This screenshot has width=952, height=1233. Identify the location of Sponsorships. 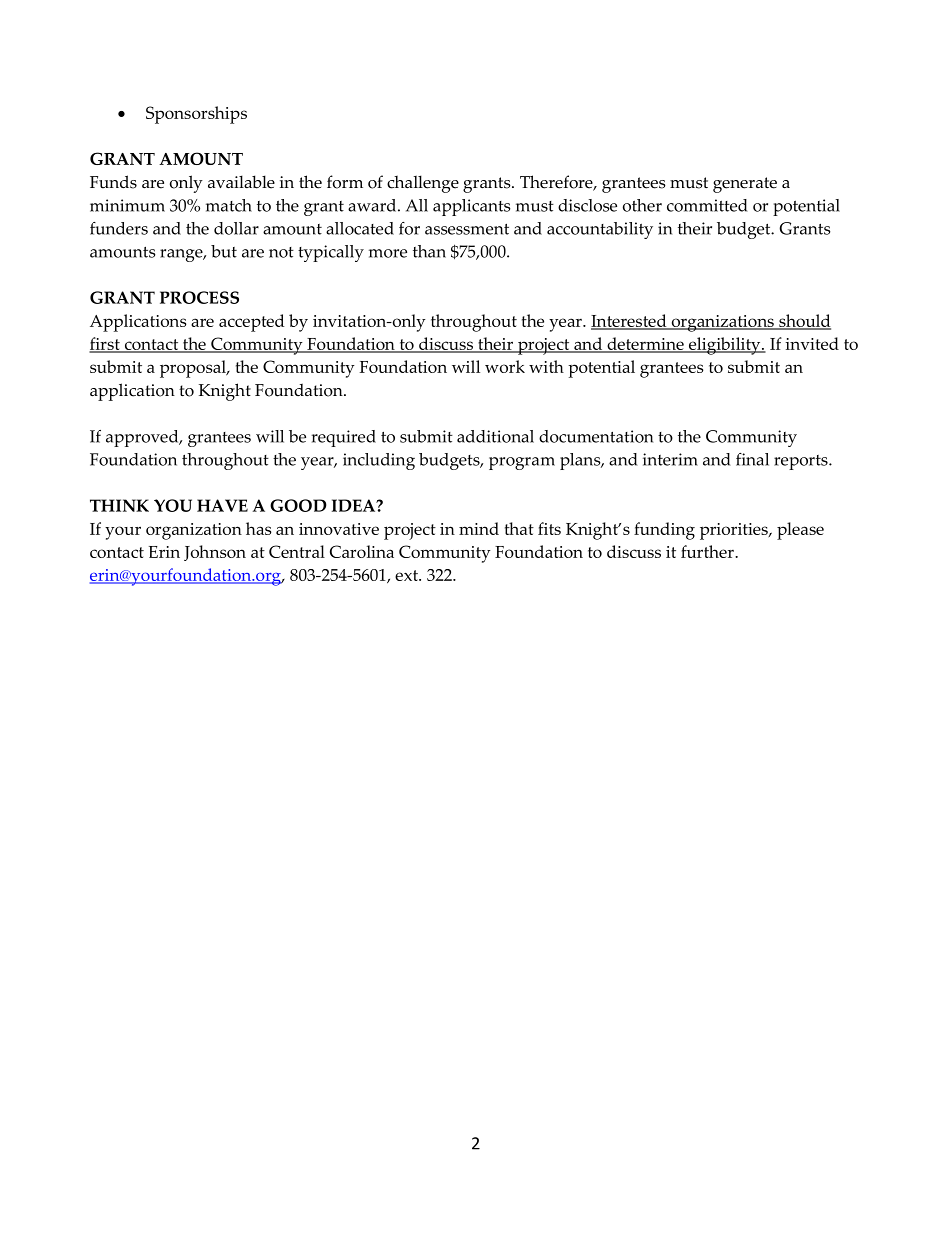
(196, 115).
